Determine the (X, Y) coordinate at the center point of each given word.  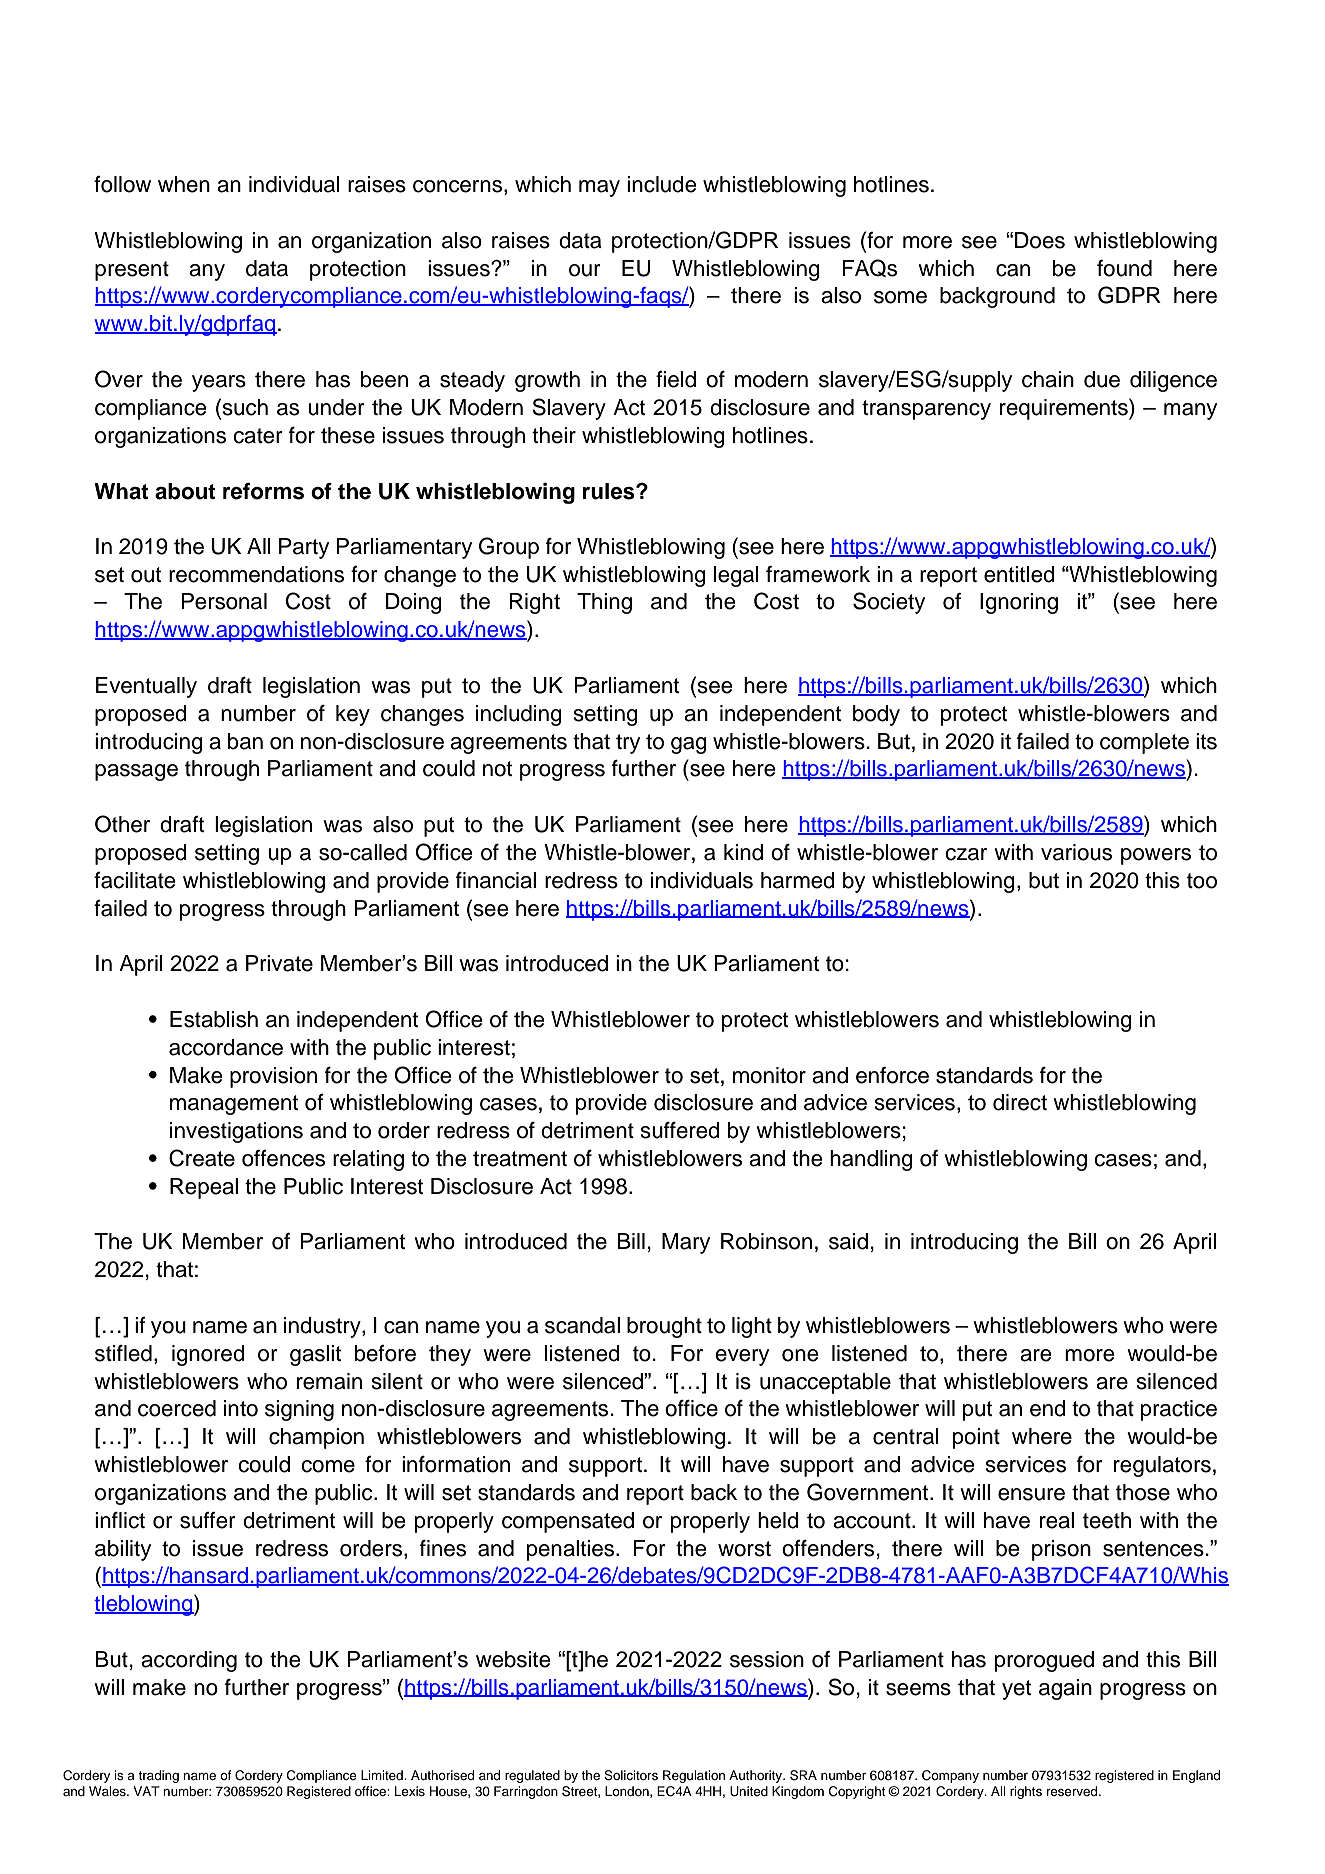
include (661, 184)
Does (1040, 240)
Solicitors (631, 1775)
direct (1020, 1102)
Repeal (204, 1188)
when (184, 184)
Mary (686, 1243)
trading (158, 1776)
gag (689, 745)
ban (245, 741)
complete (1144, 743)
